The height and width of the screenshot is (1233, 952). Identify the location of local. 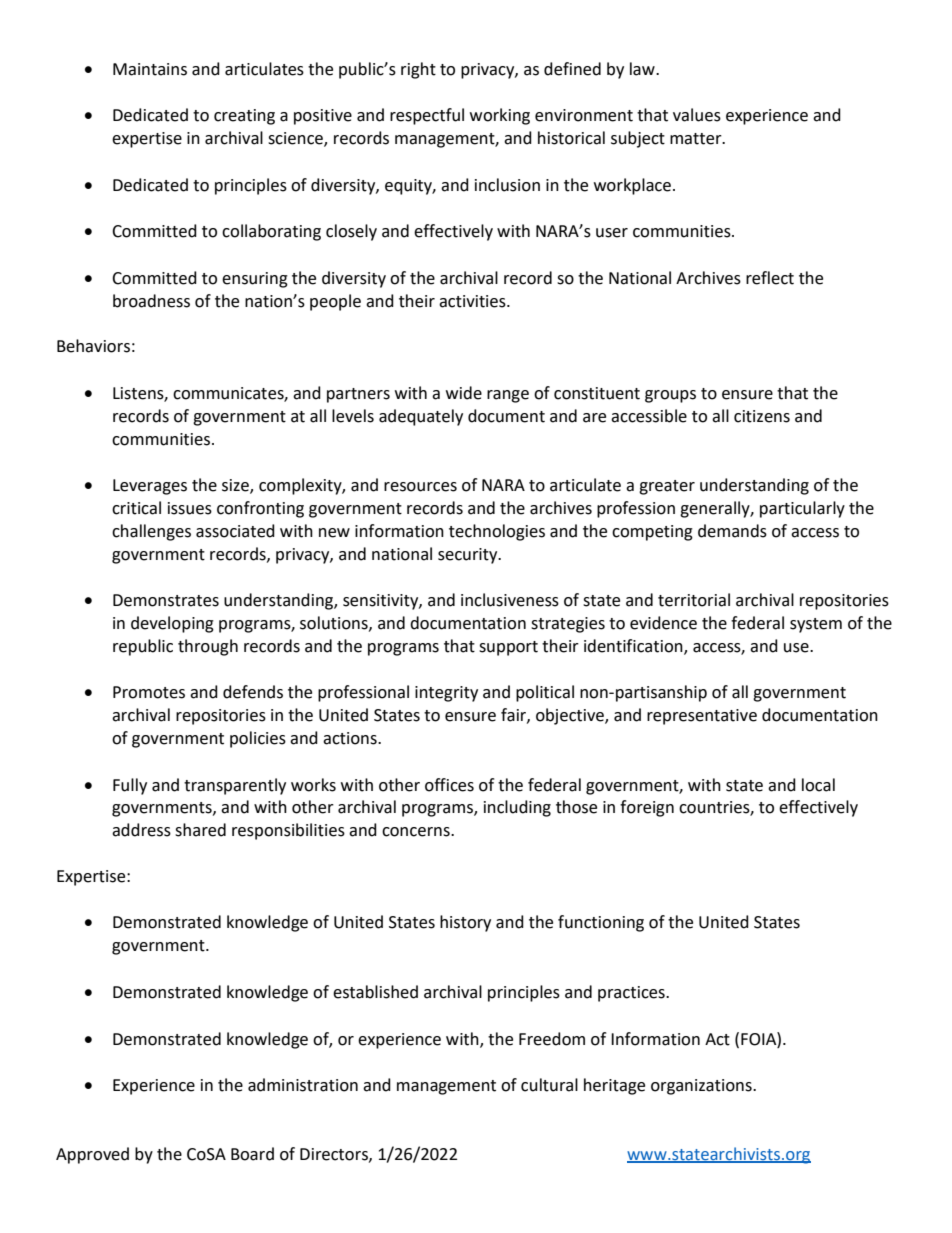
(818, 785).
